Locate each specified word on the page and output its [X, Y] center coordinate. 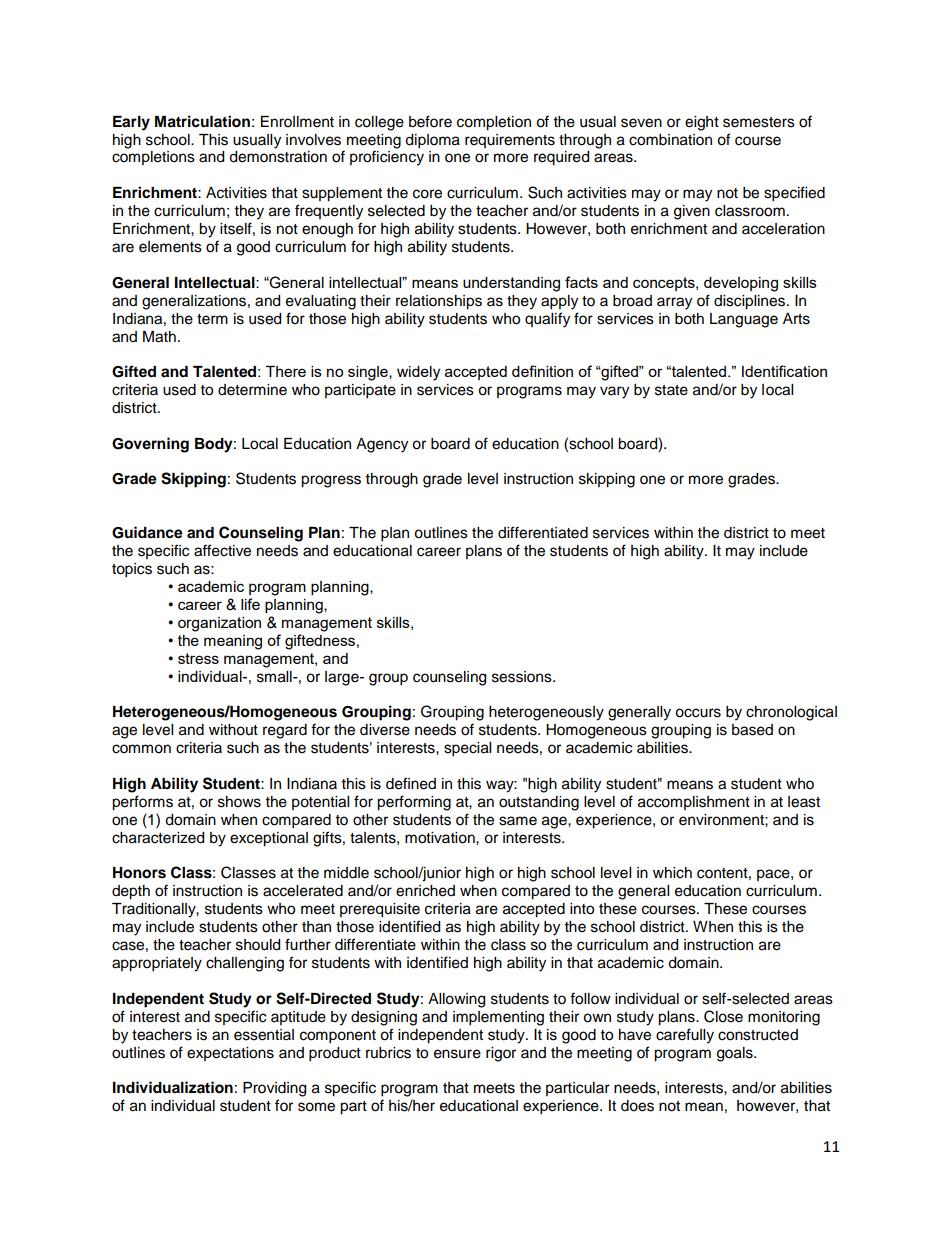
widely [418, 373]
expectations [230, 1054]
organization [219, 624]
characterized [158, 838]
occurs [698, 713]
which [672, 873]
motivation [441, 838]
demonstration [278, 157]
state [671, 390]
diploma [432, 141]
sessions [523, 677]
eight [702, 123]
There [286, 371]
